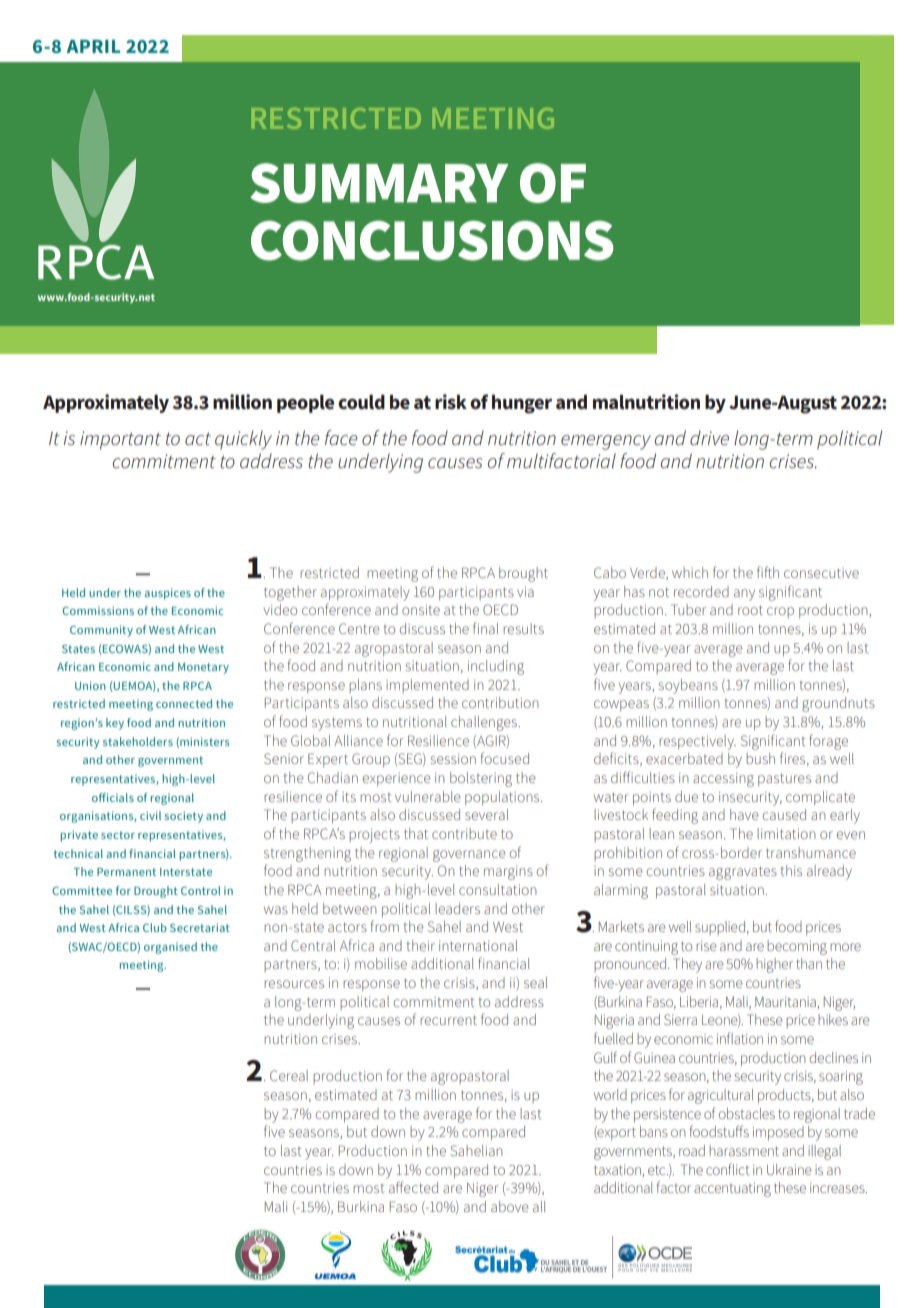  Describe the element at coordinates (120, 440) in the document. I see `important` at that location.
